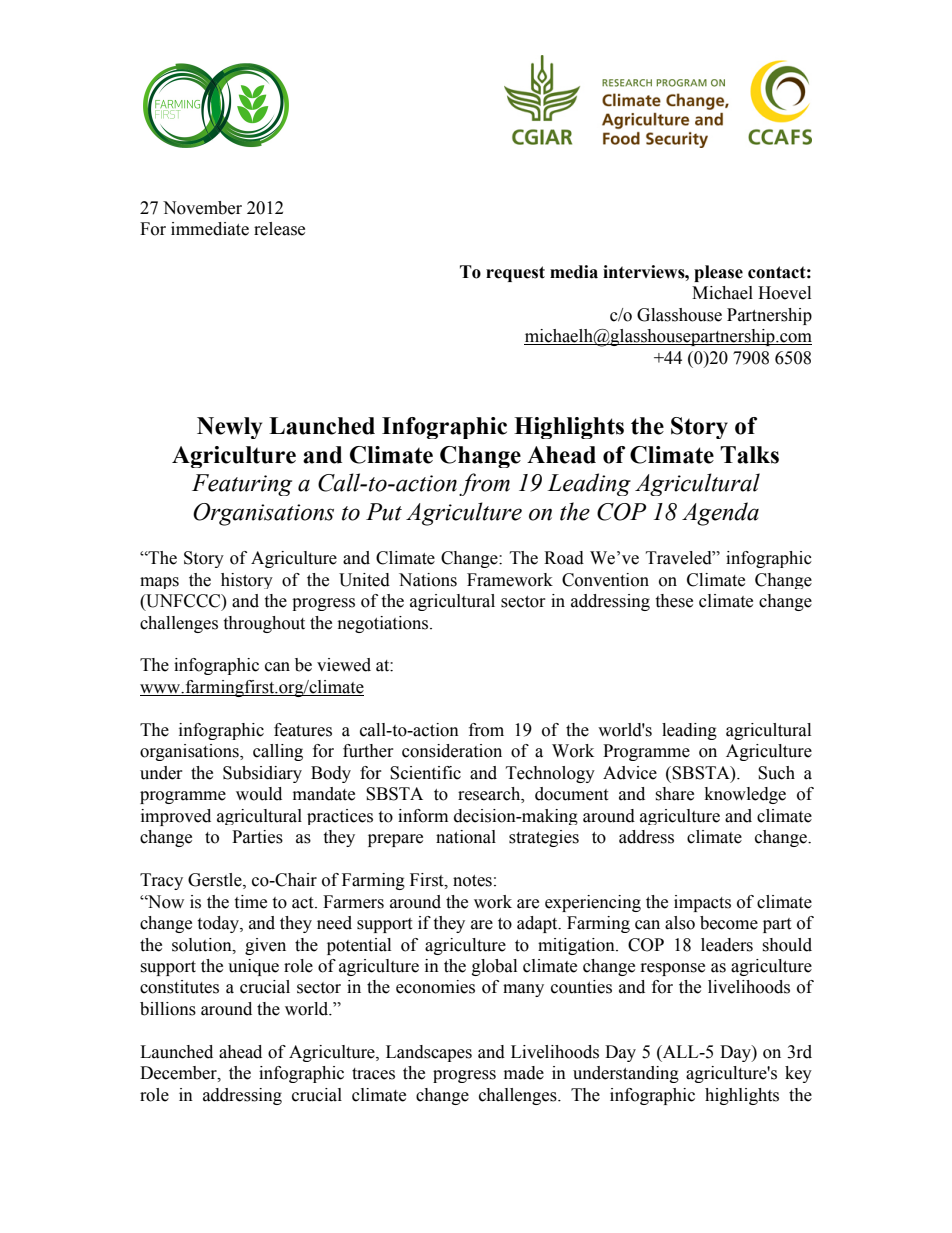  What do you see at coordinates (262, 774) in the screenshot?
I see `Subsidiary` at bounding box center [262, 774].
